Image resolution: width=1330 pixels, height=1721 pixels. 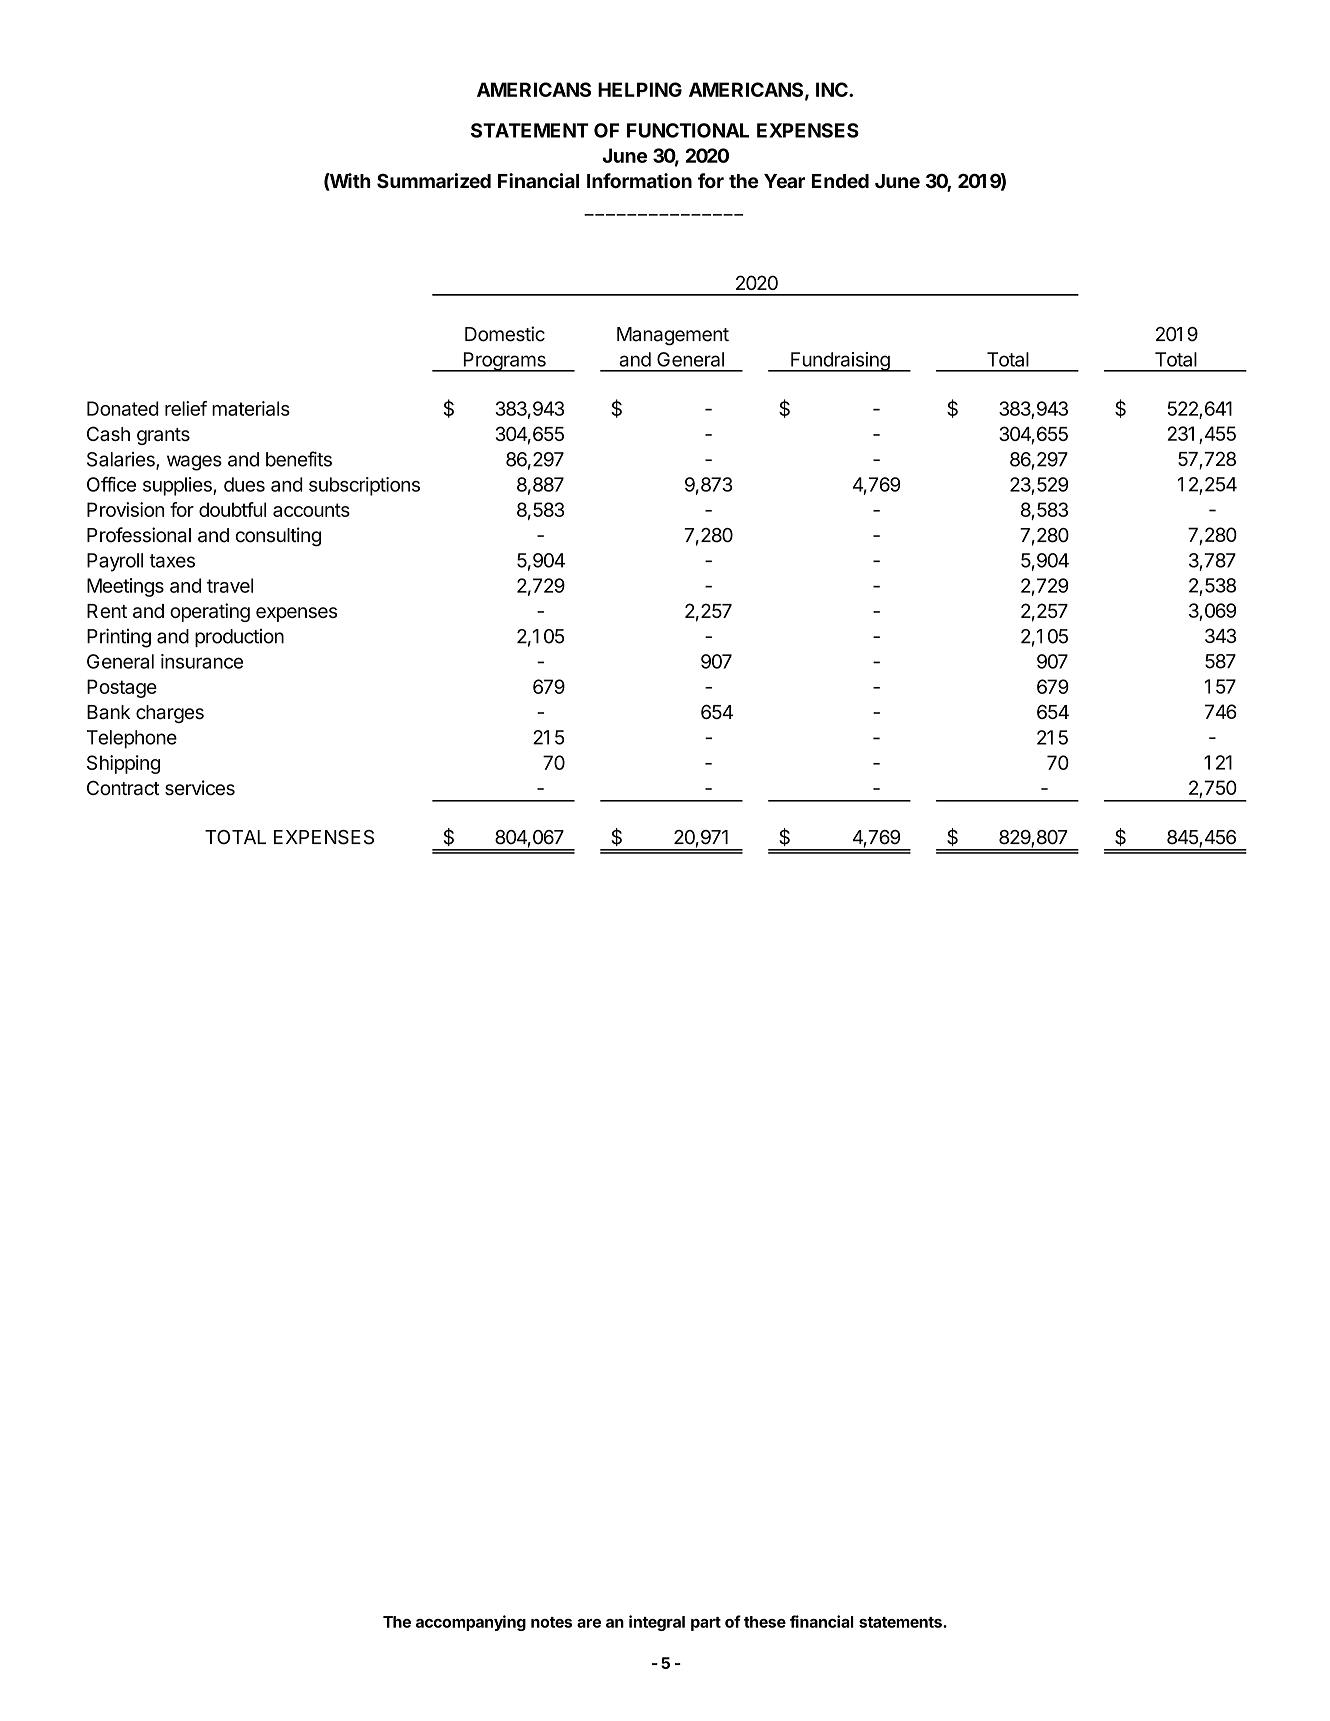 I want to click on Information, so click(x=639, y=180).
